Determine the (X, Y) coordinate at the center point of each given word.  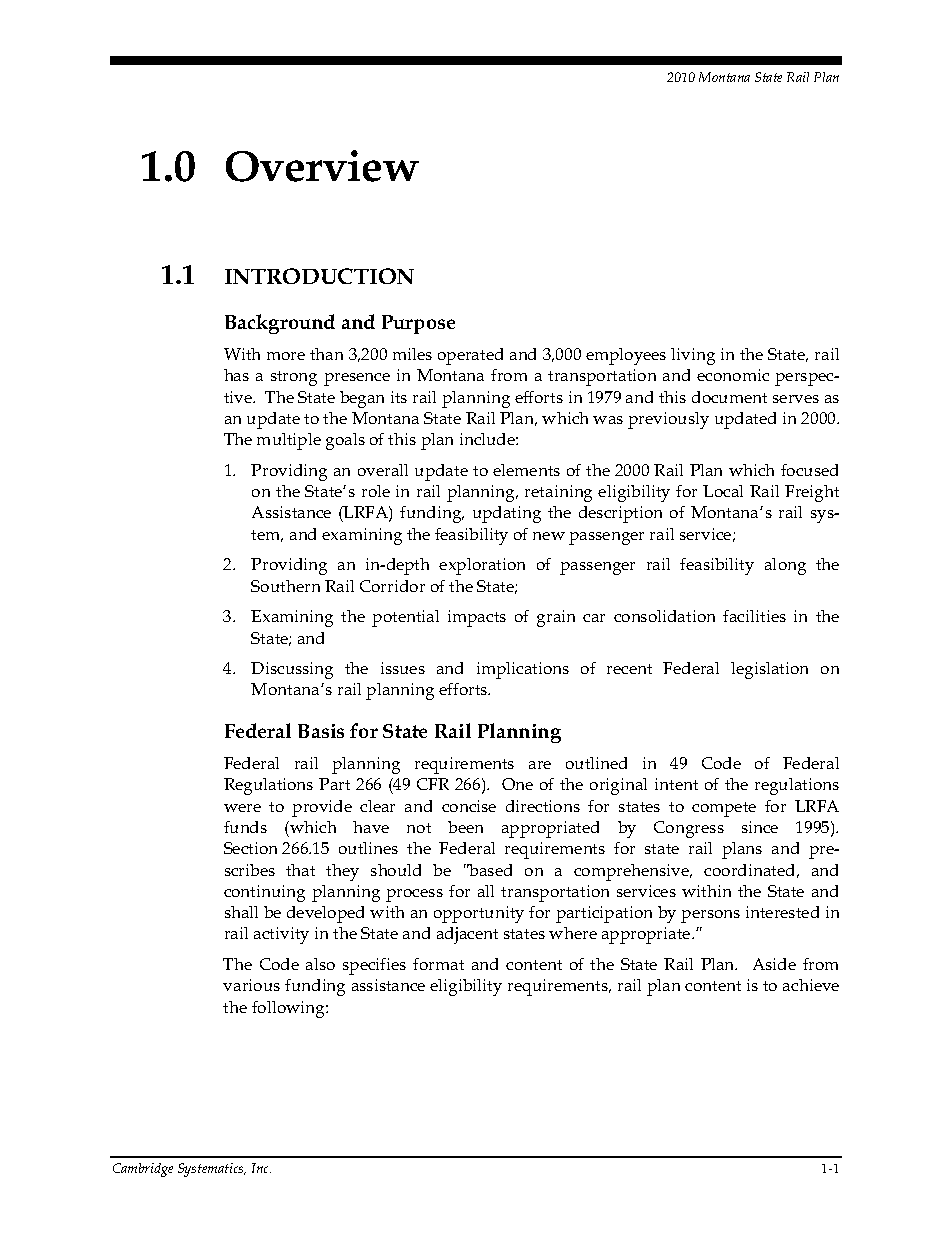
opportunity (479, 914)
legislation (769, 670)
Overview (322, 166)
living (693, 356)
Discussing (292, 670)
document (729, 397)
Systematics (212, 1170)
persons (710, 916)
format (438, 964)
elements (526, 470)
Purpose (418, 324)
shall (241, 912)
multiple (289, 441)
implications (523, 670)
